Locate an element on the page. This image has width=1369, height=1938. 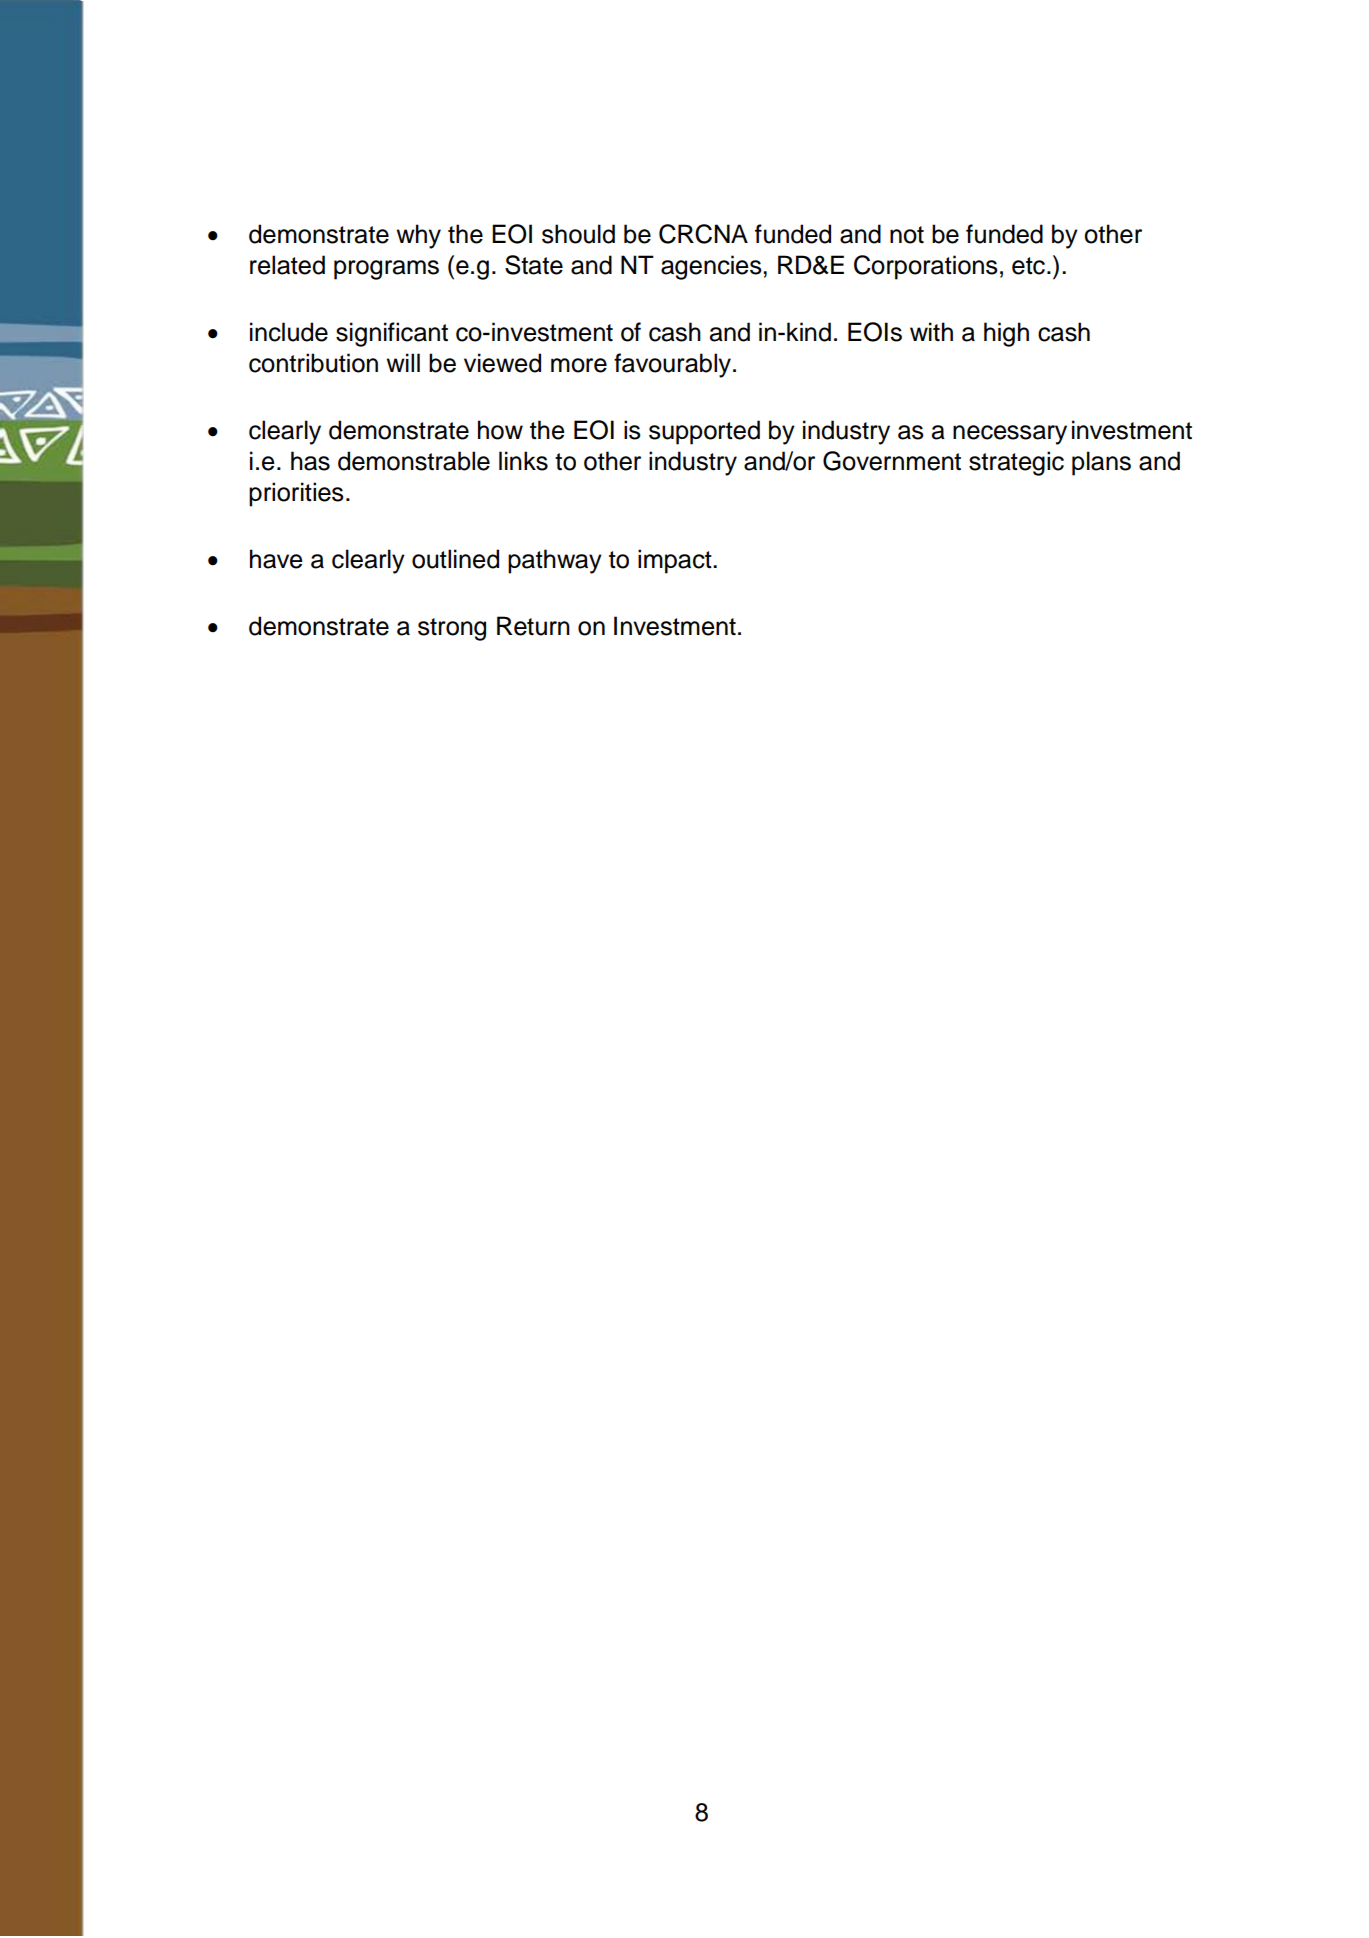
why is located at coordinates (418, 236).
